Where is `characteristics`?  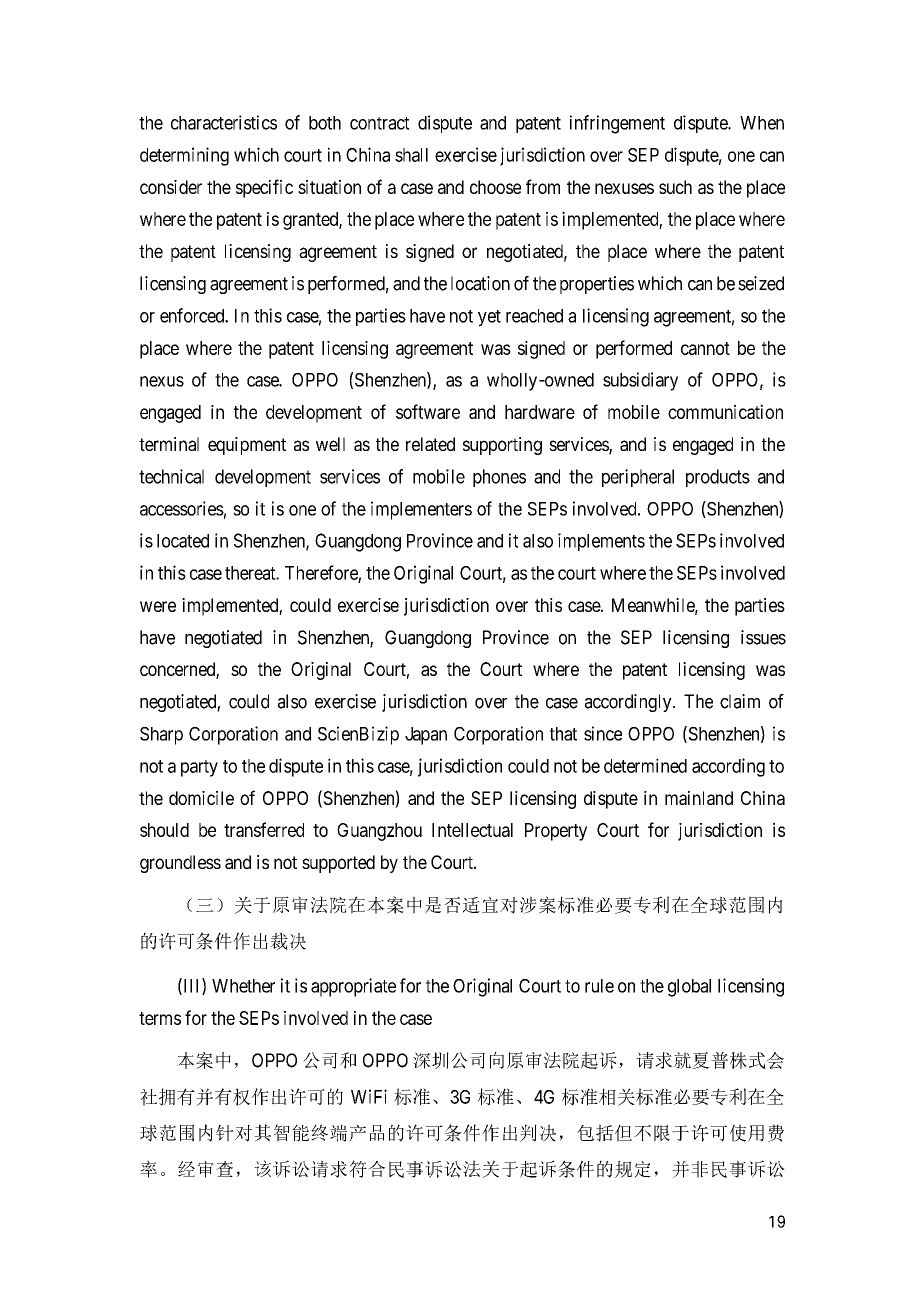 characteristics is located at coordinates (224, 122).
